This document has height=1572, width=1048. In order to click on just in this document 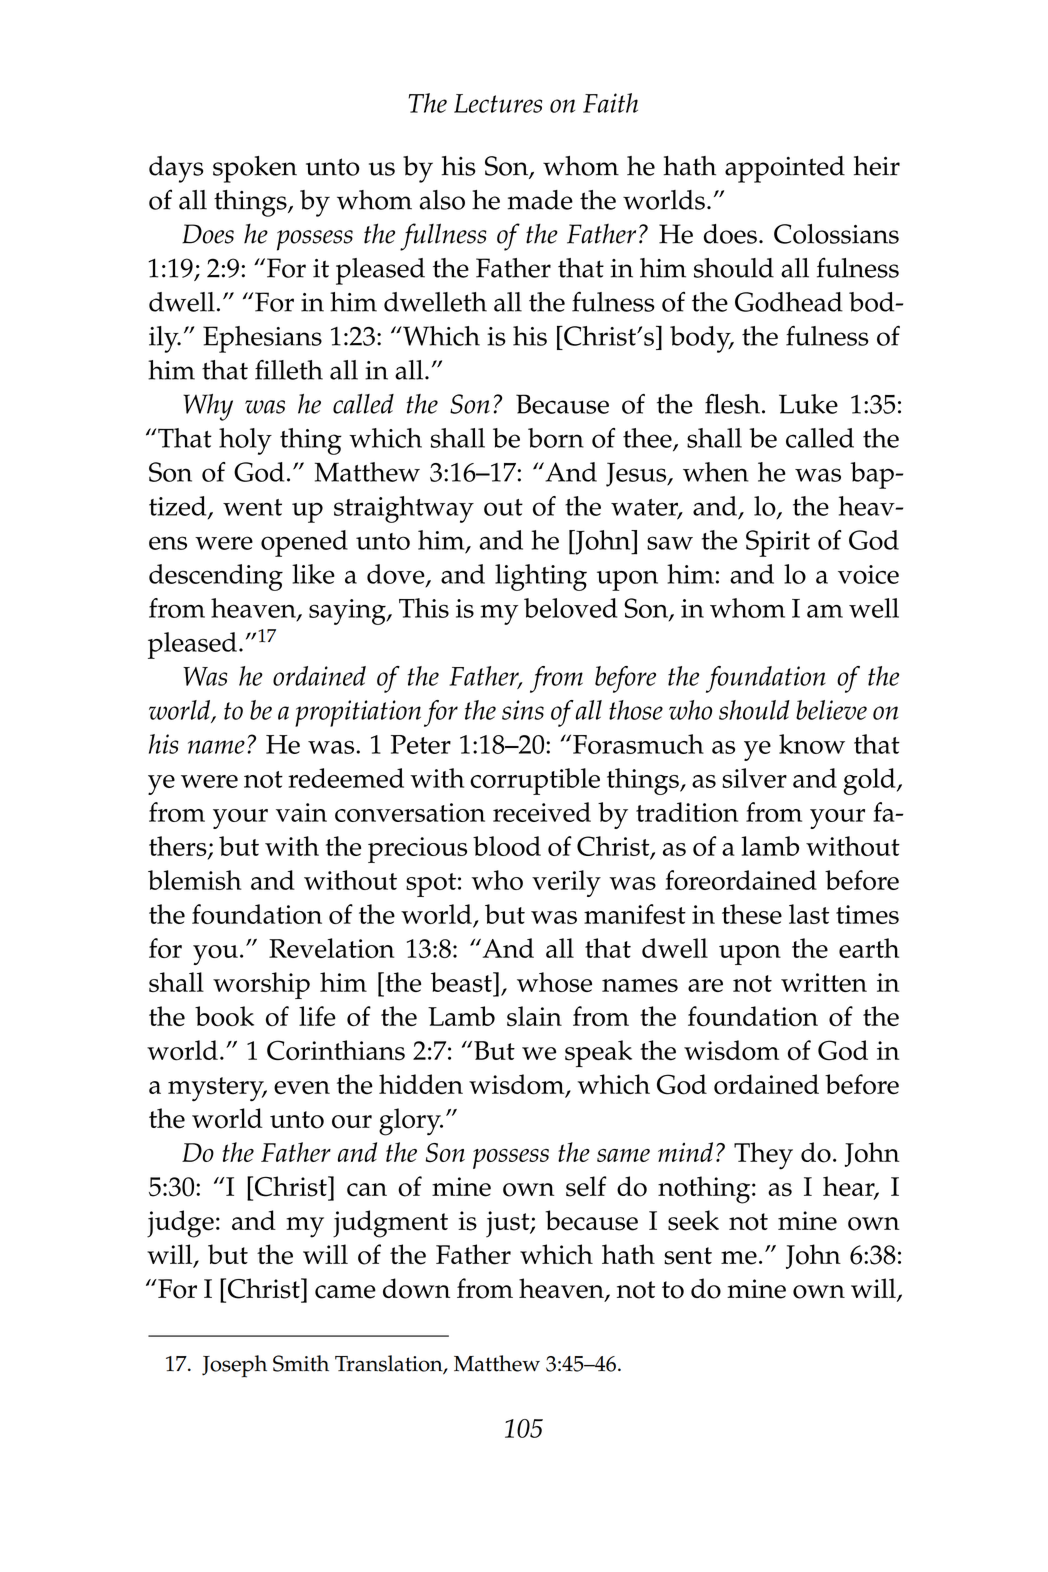, I will do `click(509, 1224)`.
